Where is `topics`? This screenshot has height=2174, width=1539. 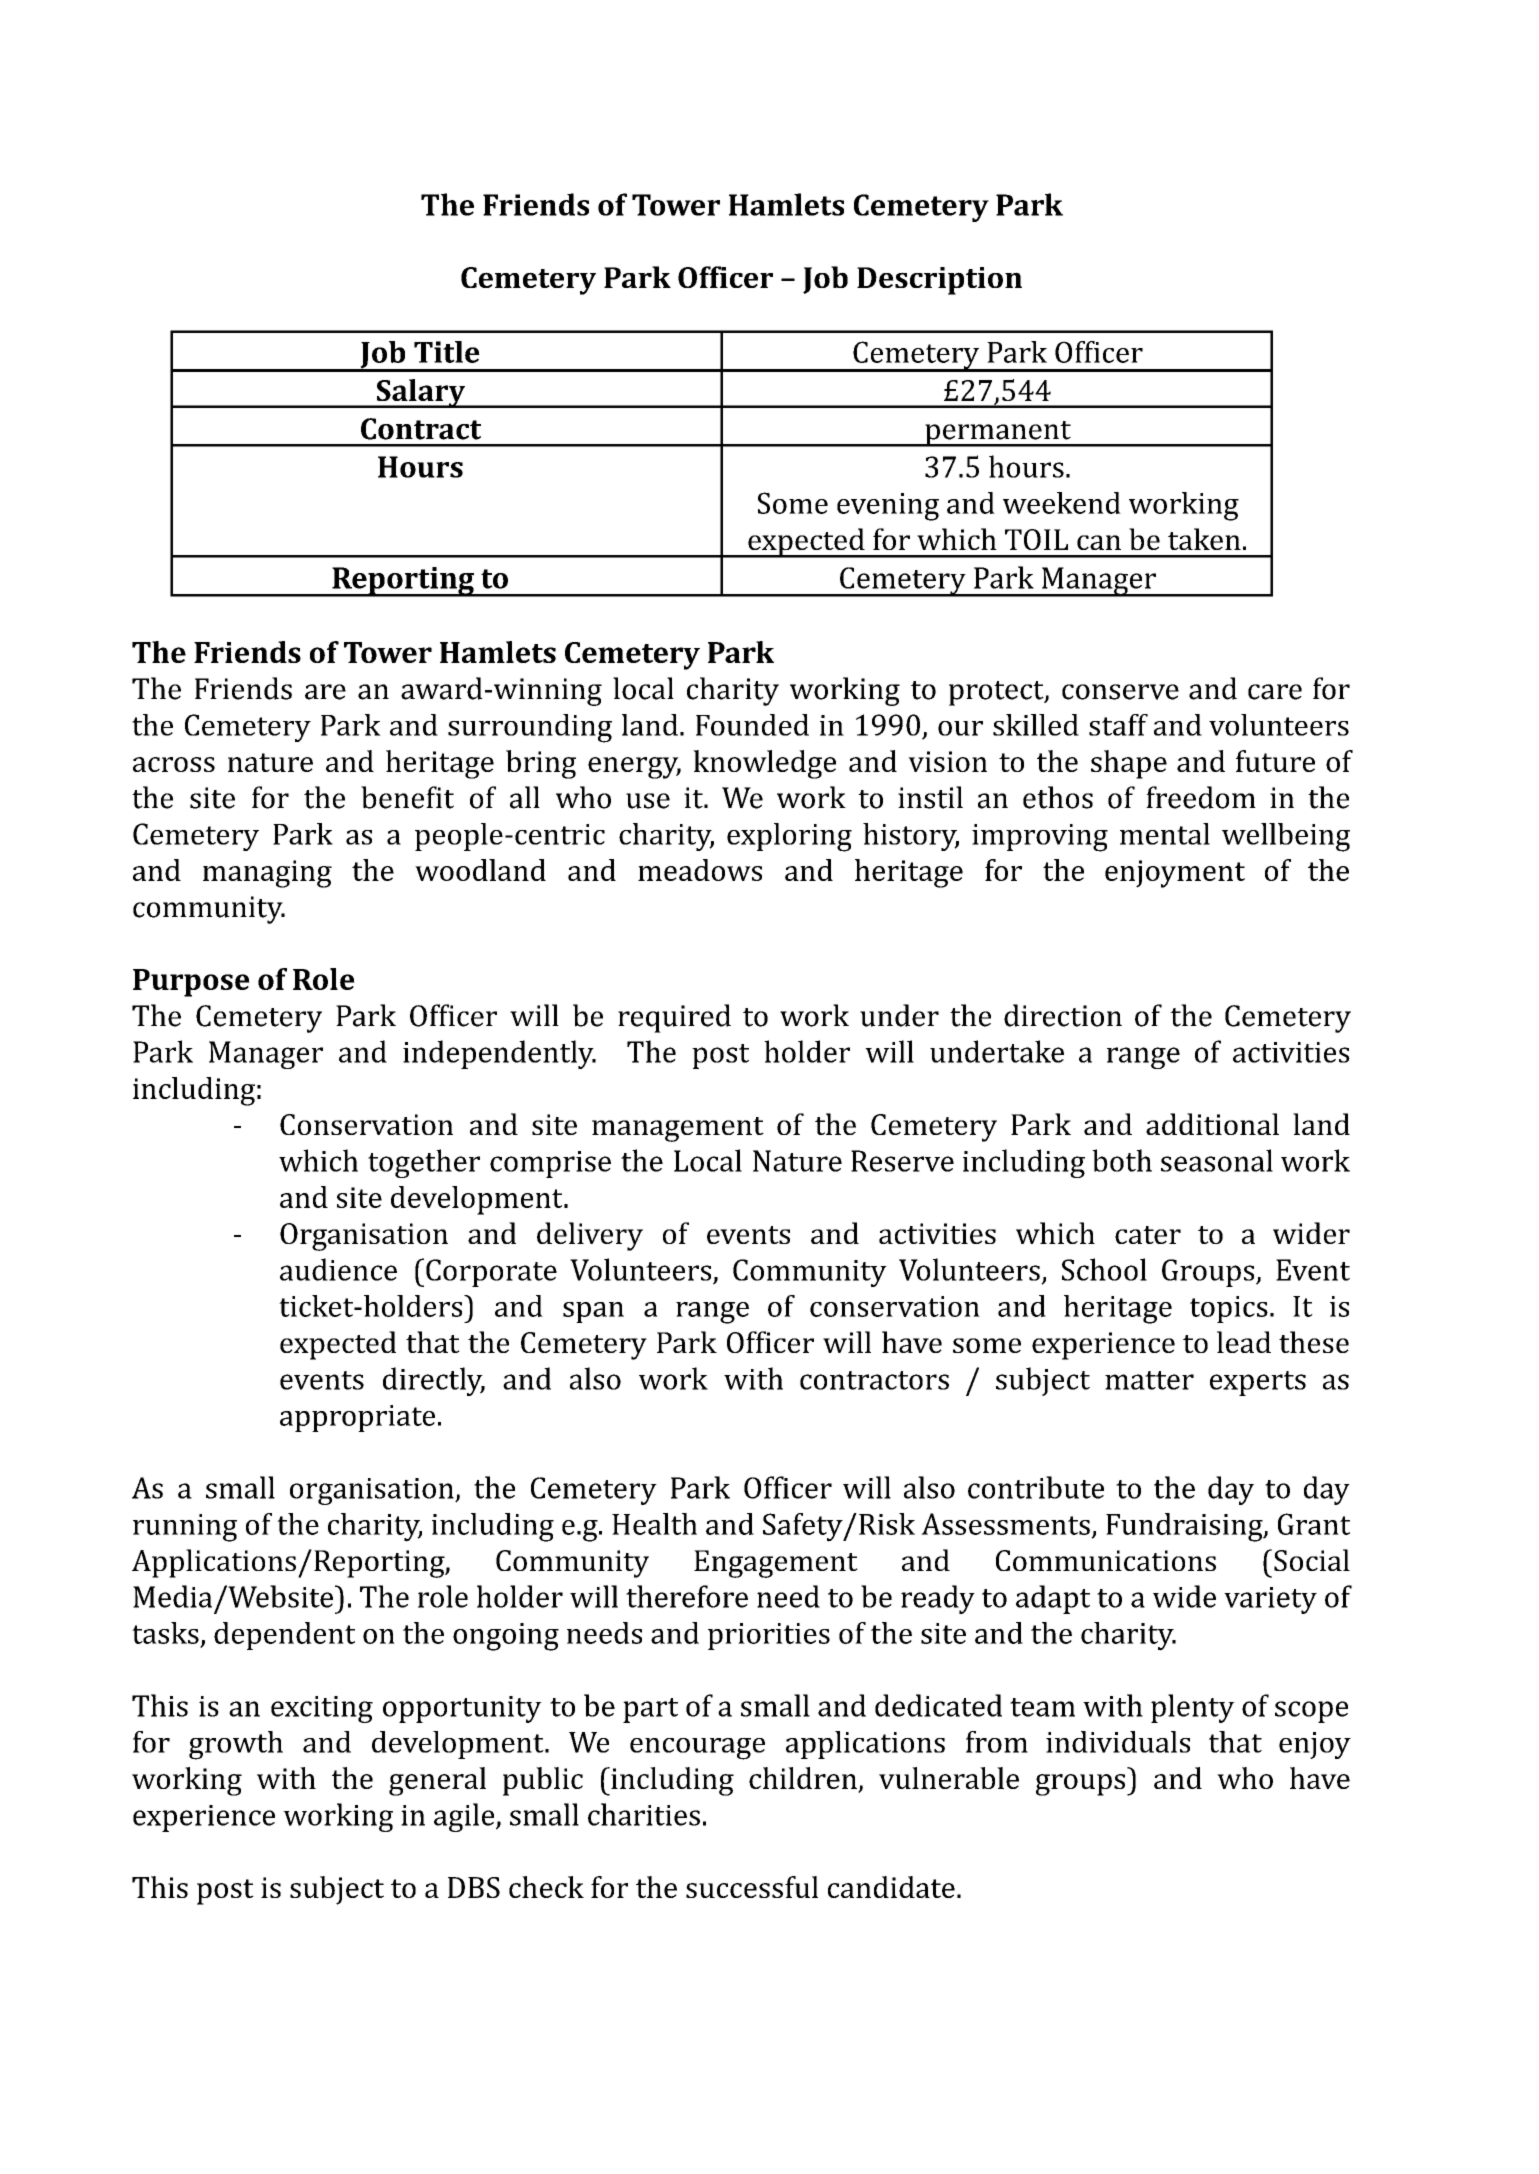
topics is located at coordinates (1229, 1309).
